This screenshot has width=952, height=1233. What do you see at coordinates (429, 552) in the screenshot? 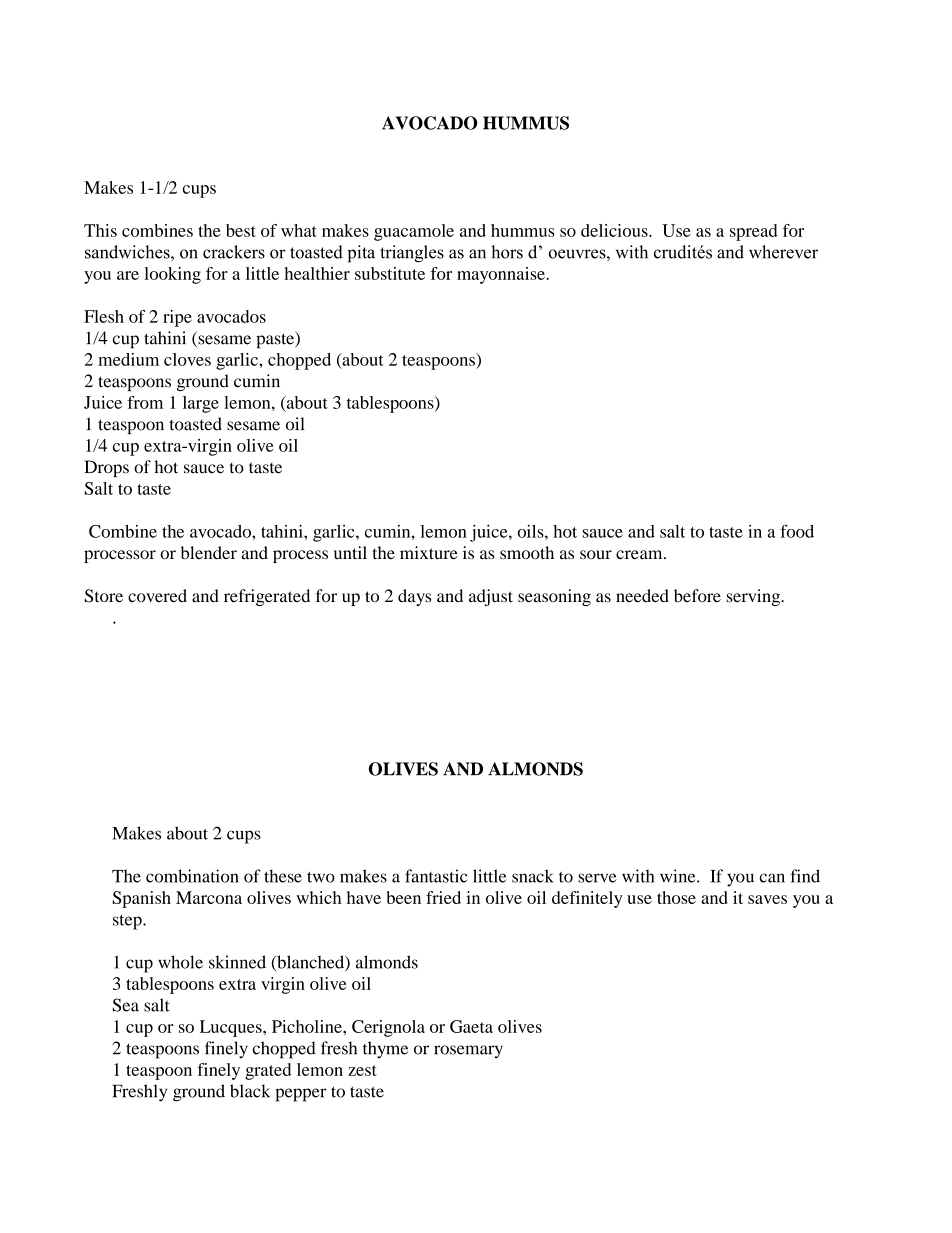
I see `mixture` at bounding box center [429, 552].
